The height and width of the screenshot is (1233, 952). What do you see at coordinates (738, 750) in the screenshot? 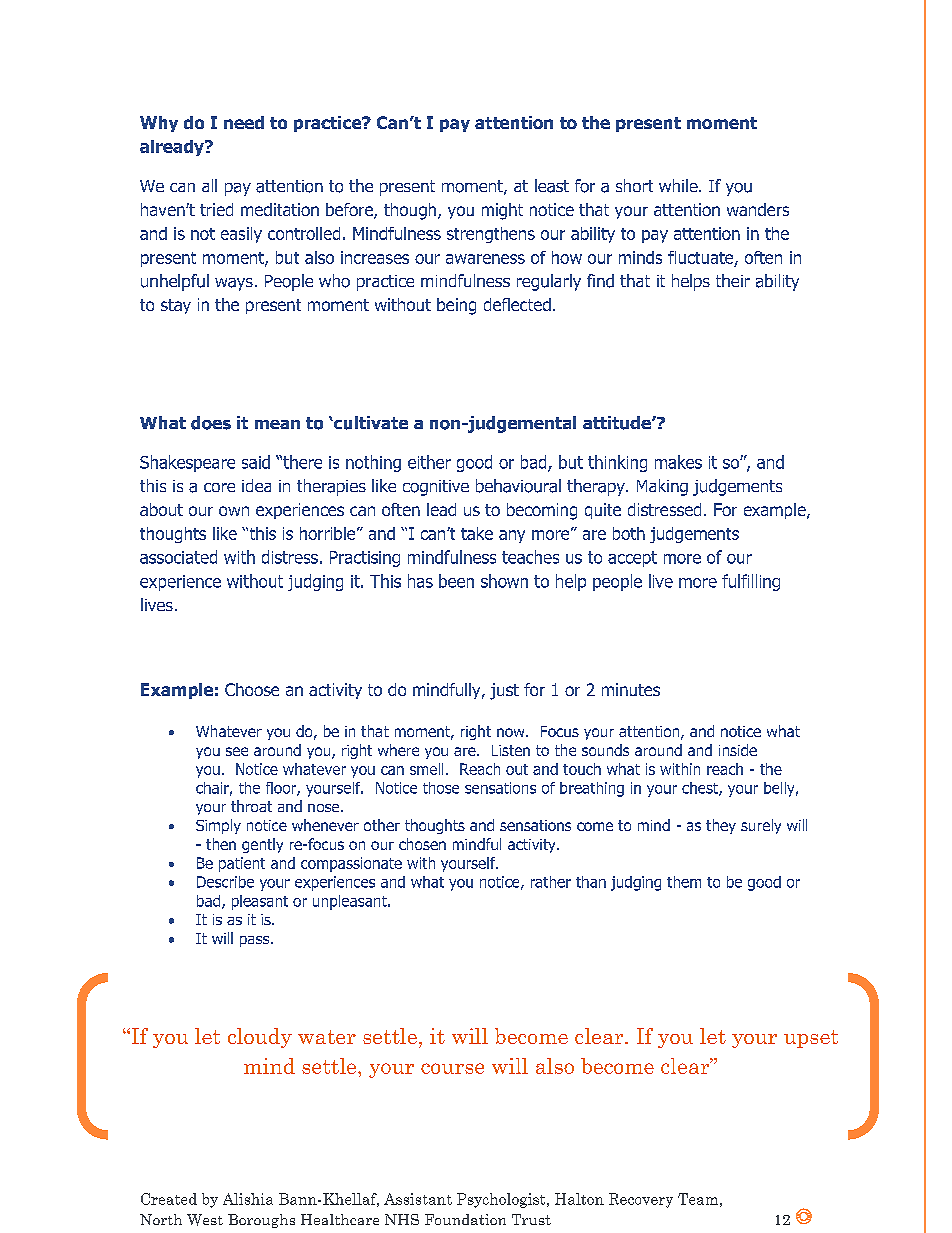
I see `inside` at bounding box center [738, 750].
